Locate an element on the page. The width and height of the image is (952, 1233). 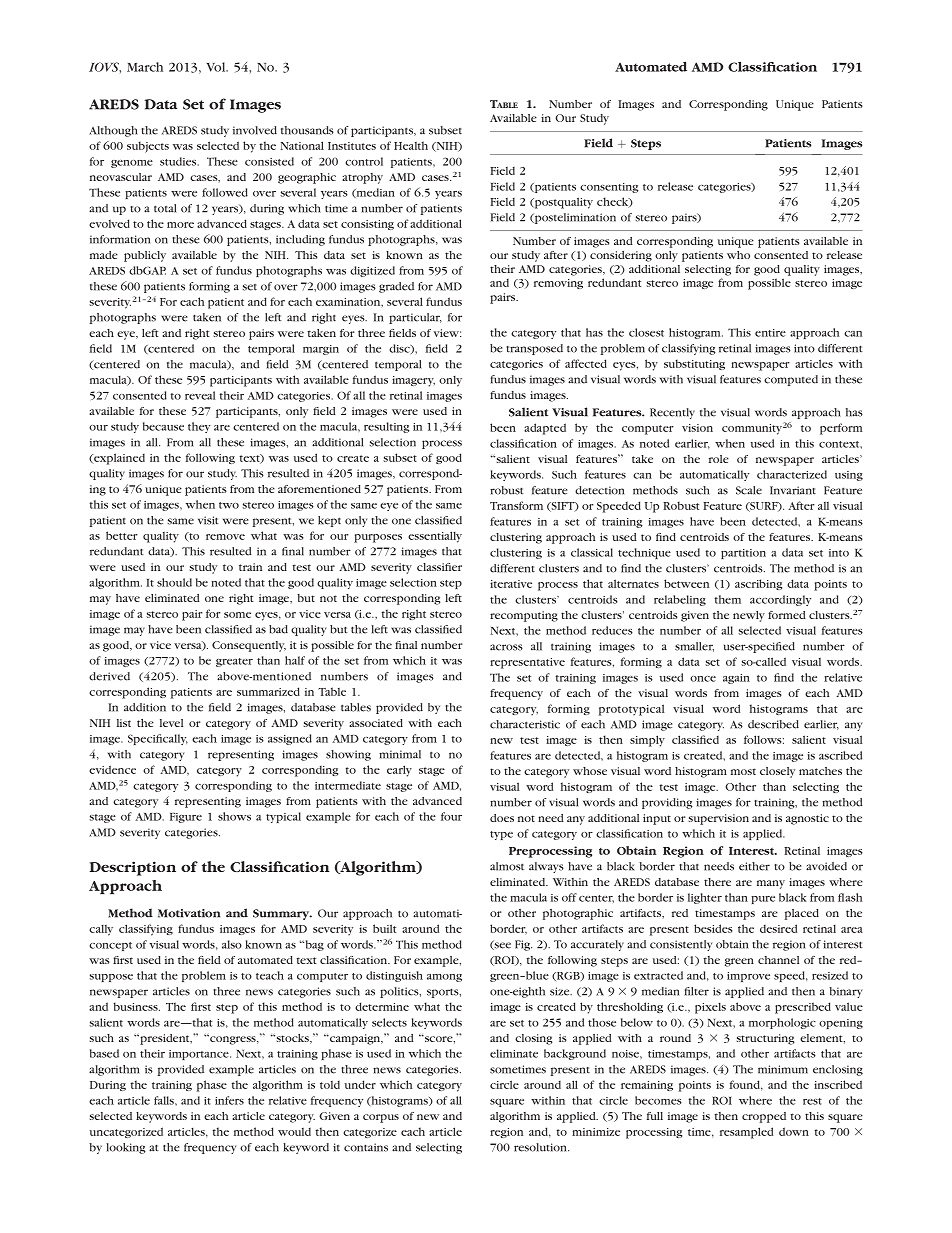
corpus is located at coordinates (381, 1118).
